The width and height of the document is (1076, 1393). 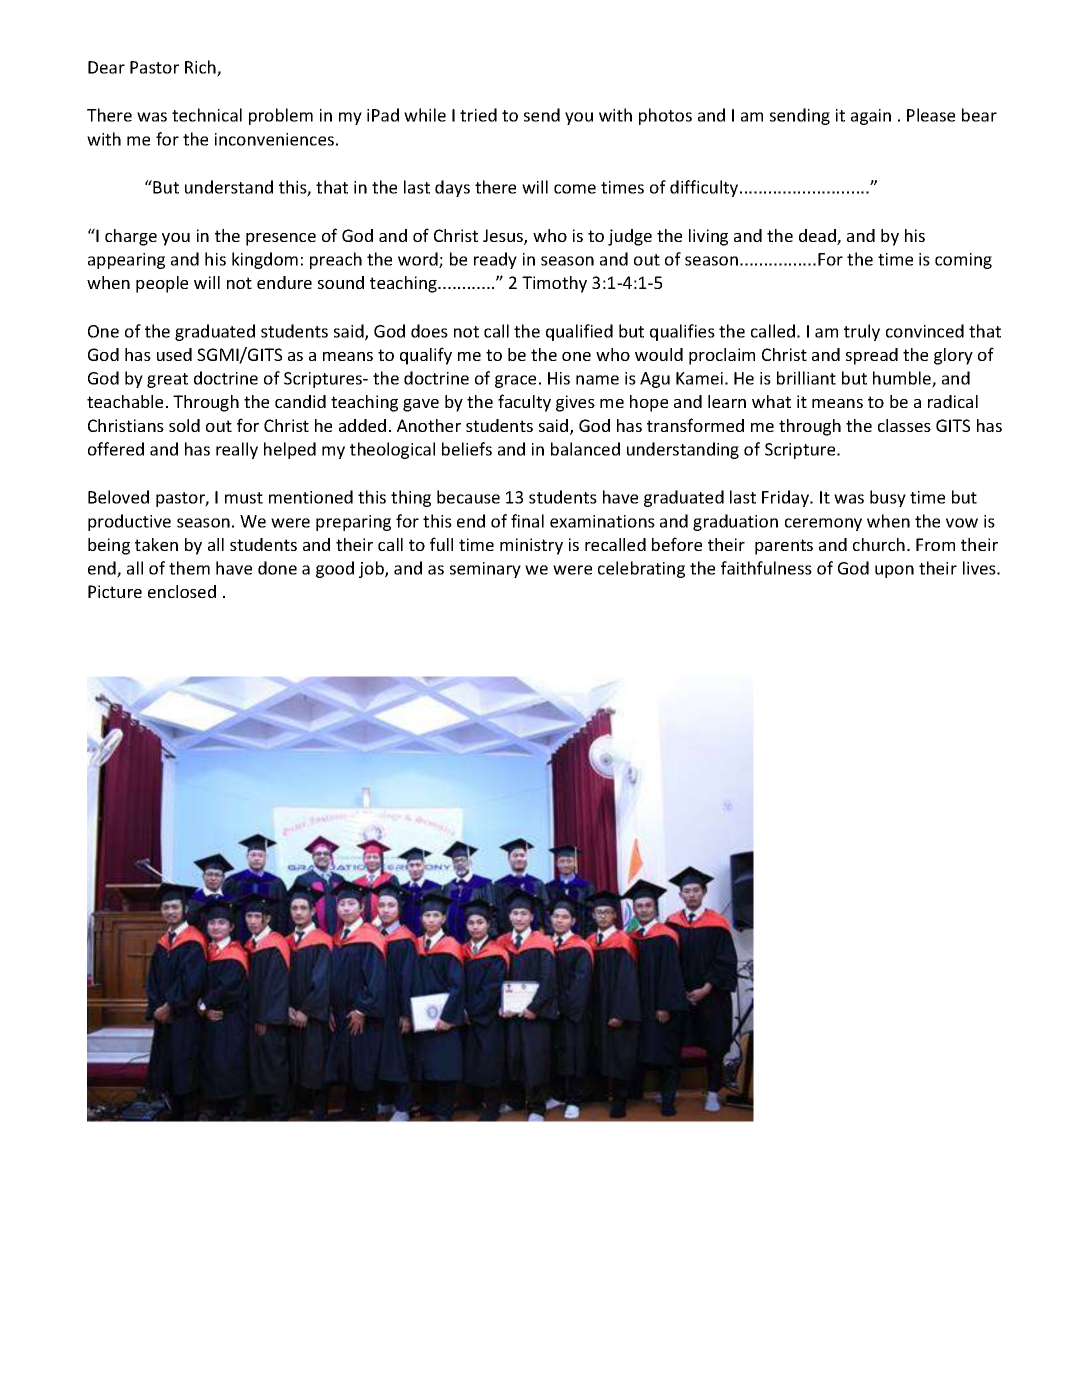 What do you see at coordinates (904, 425) in the document?
I see `classes` at bounding box center [904, 425].
